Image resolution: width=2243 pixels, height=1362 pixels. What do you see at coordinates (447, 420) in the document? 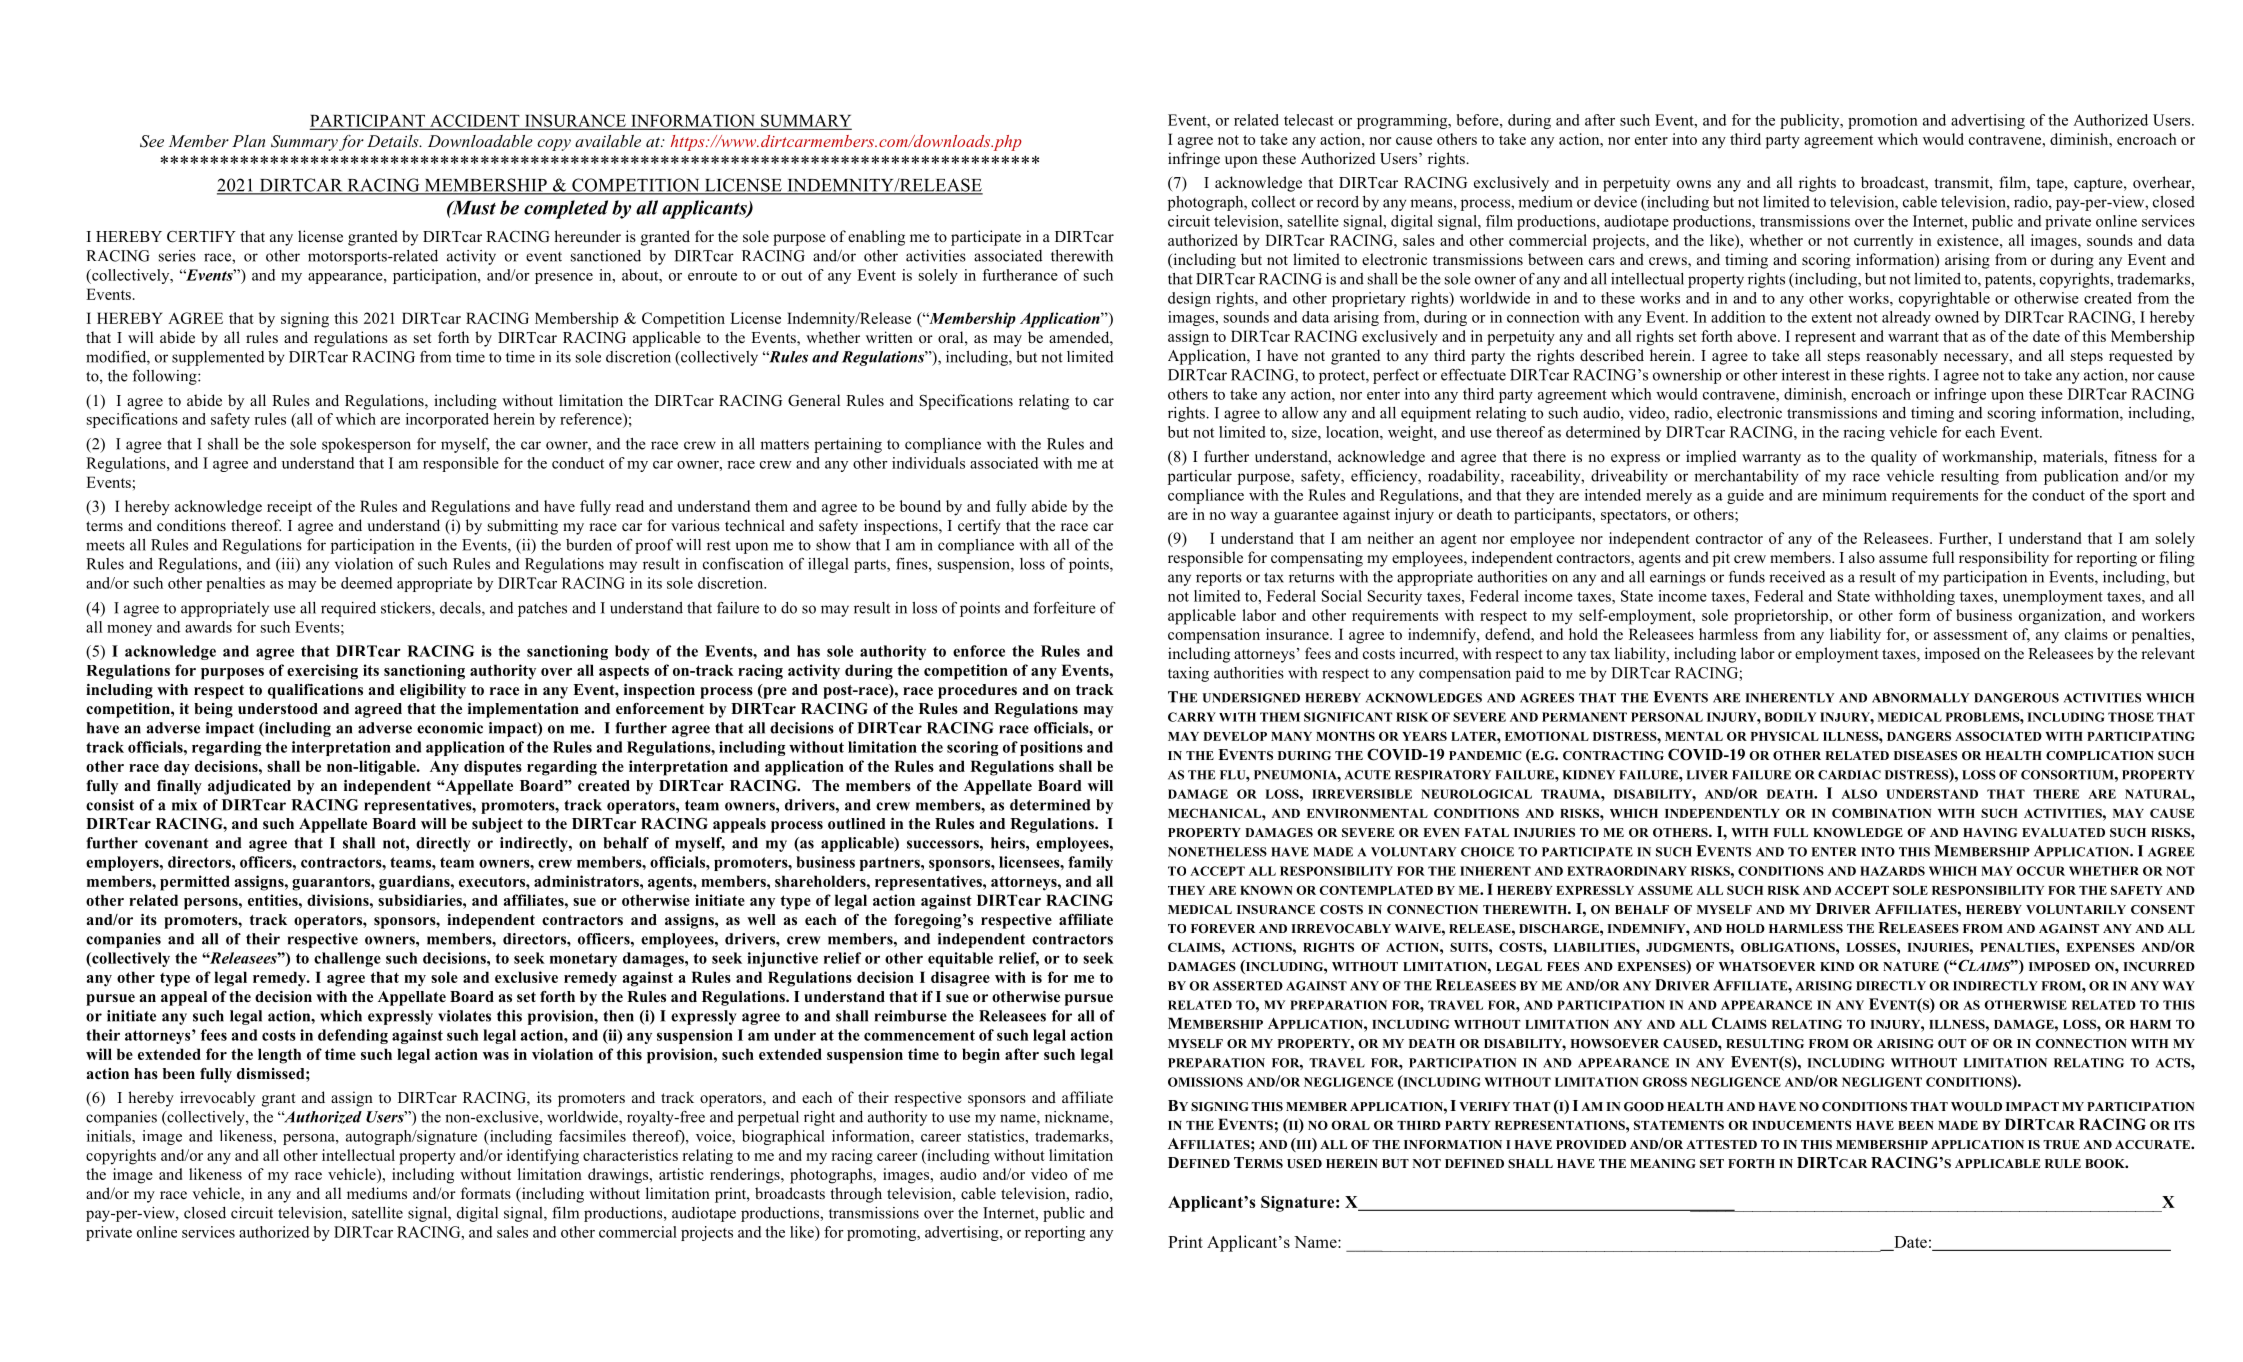
I see `incorporated` at bounding box center [447, 420].
